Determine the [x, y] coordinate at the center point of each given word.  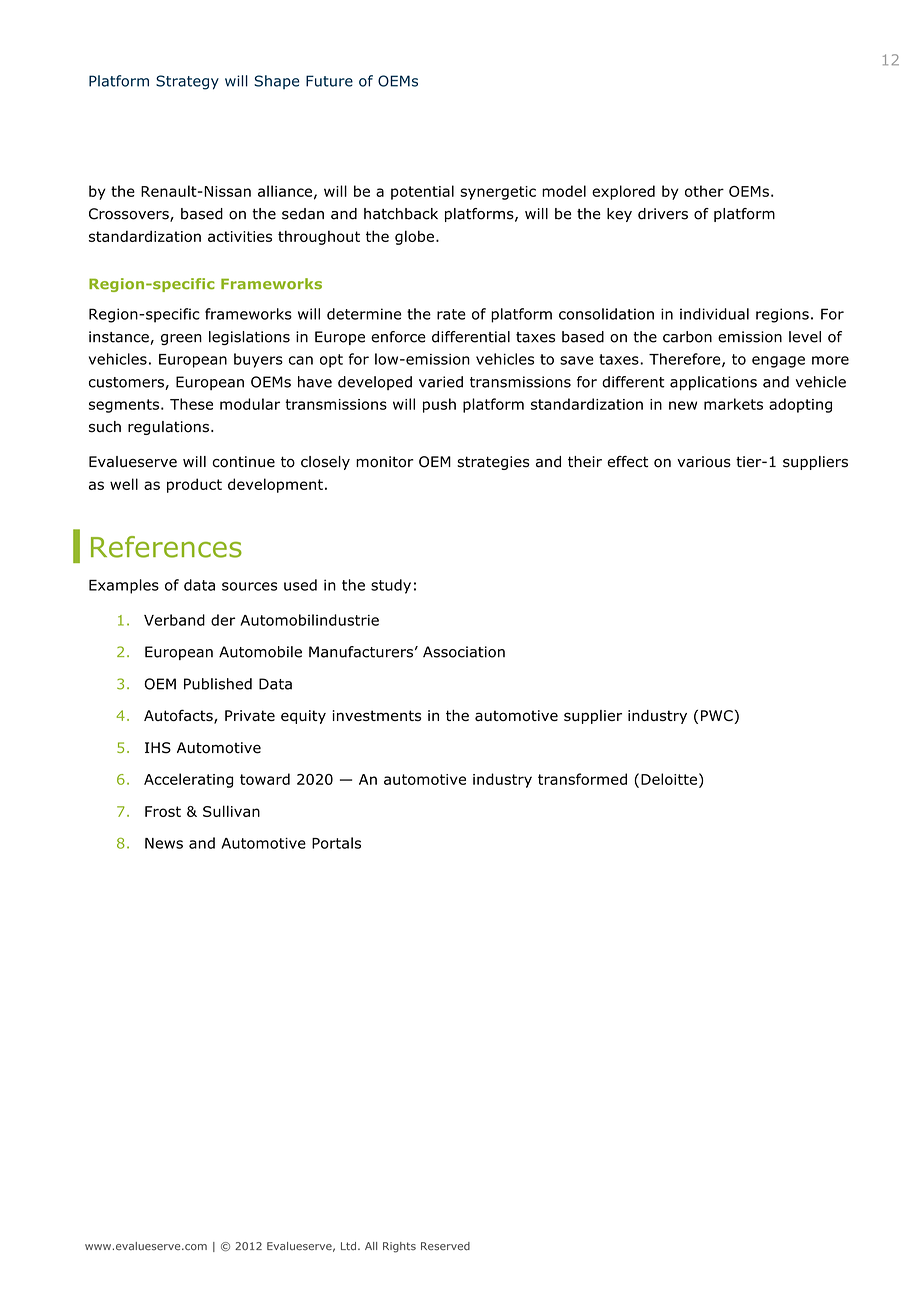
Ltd [348, 1246]
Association [464, 652]
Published [218, 684]
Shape [276, 82]
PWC [718, 717]
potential [422, 192]
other [704, 191]
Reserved [445, 1246]
